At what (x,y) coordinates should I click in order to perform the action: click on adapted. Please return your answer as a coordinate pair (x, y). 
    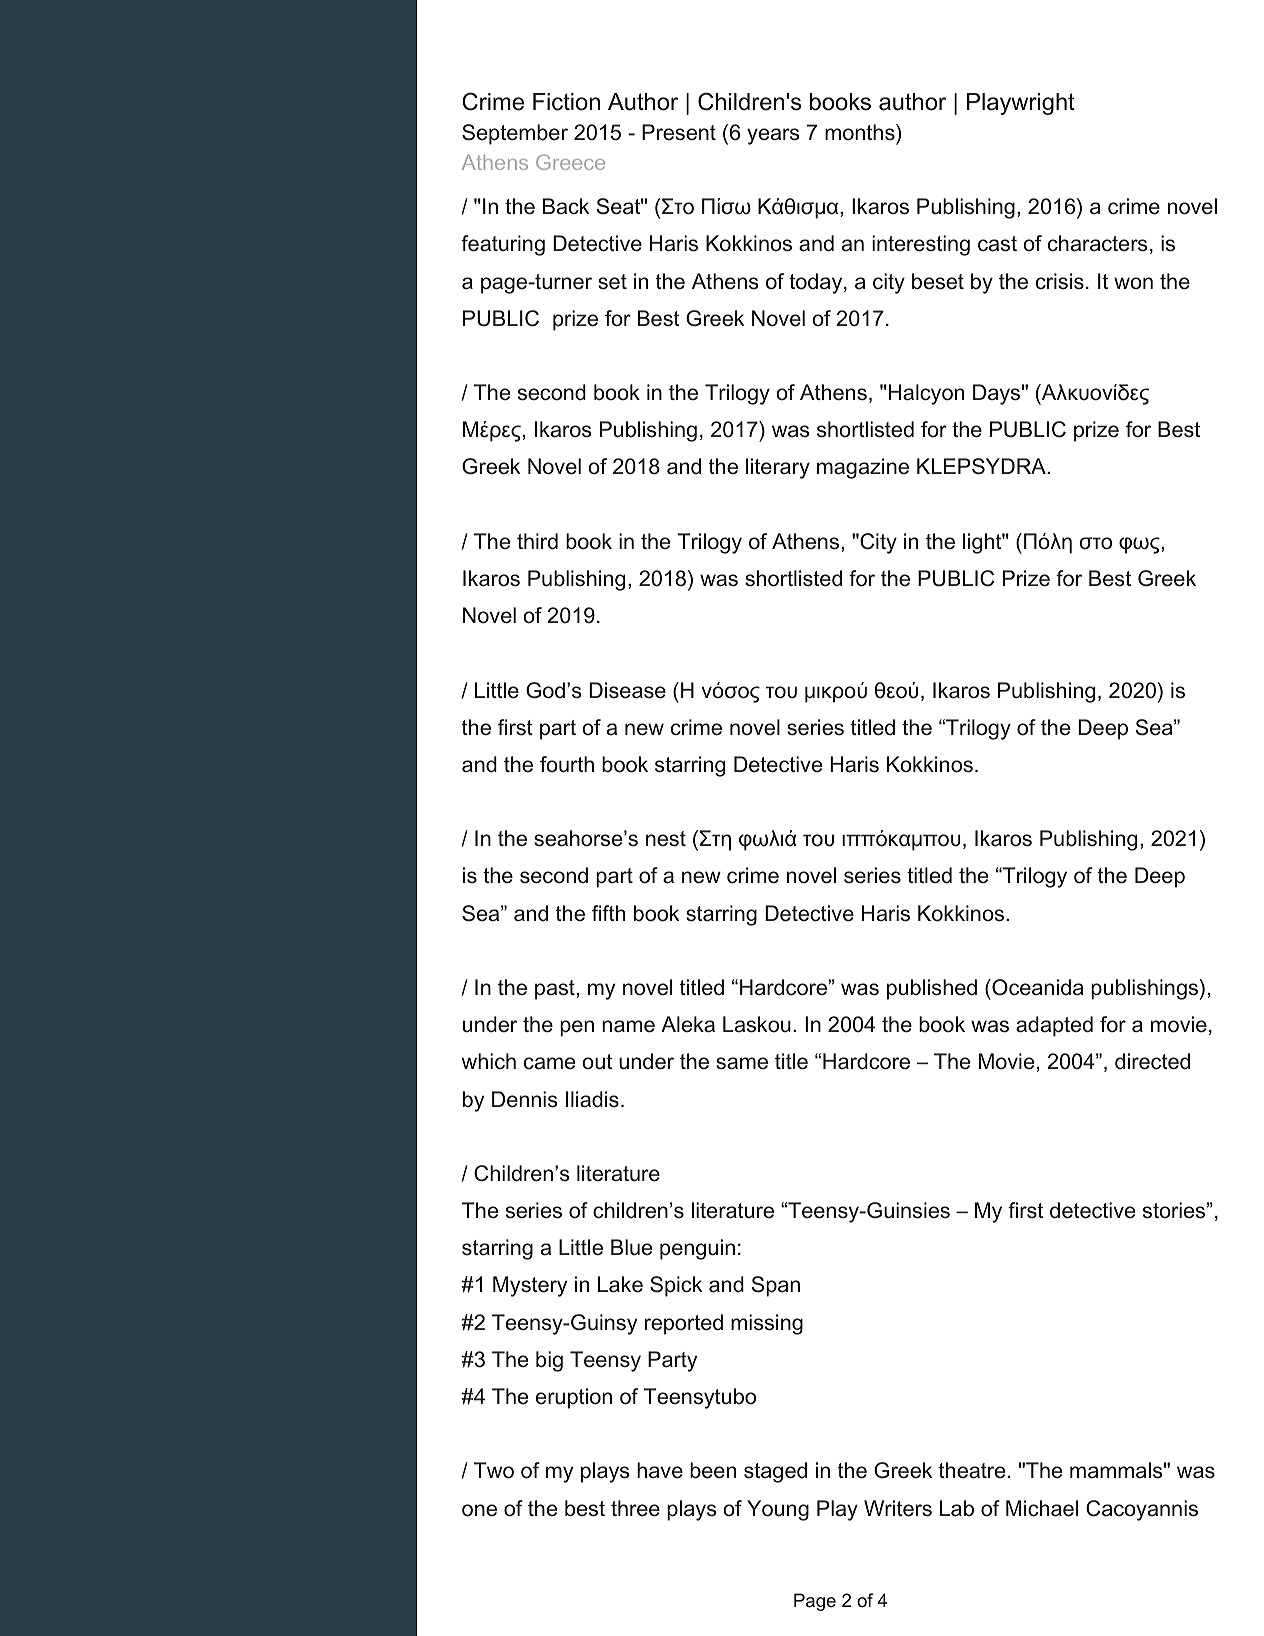
    Looking at the image, I should click on (1054, 1026).
